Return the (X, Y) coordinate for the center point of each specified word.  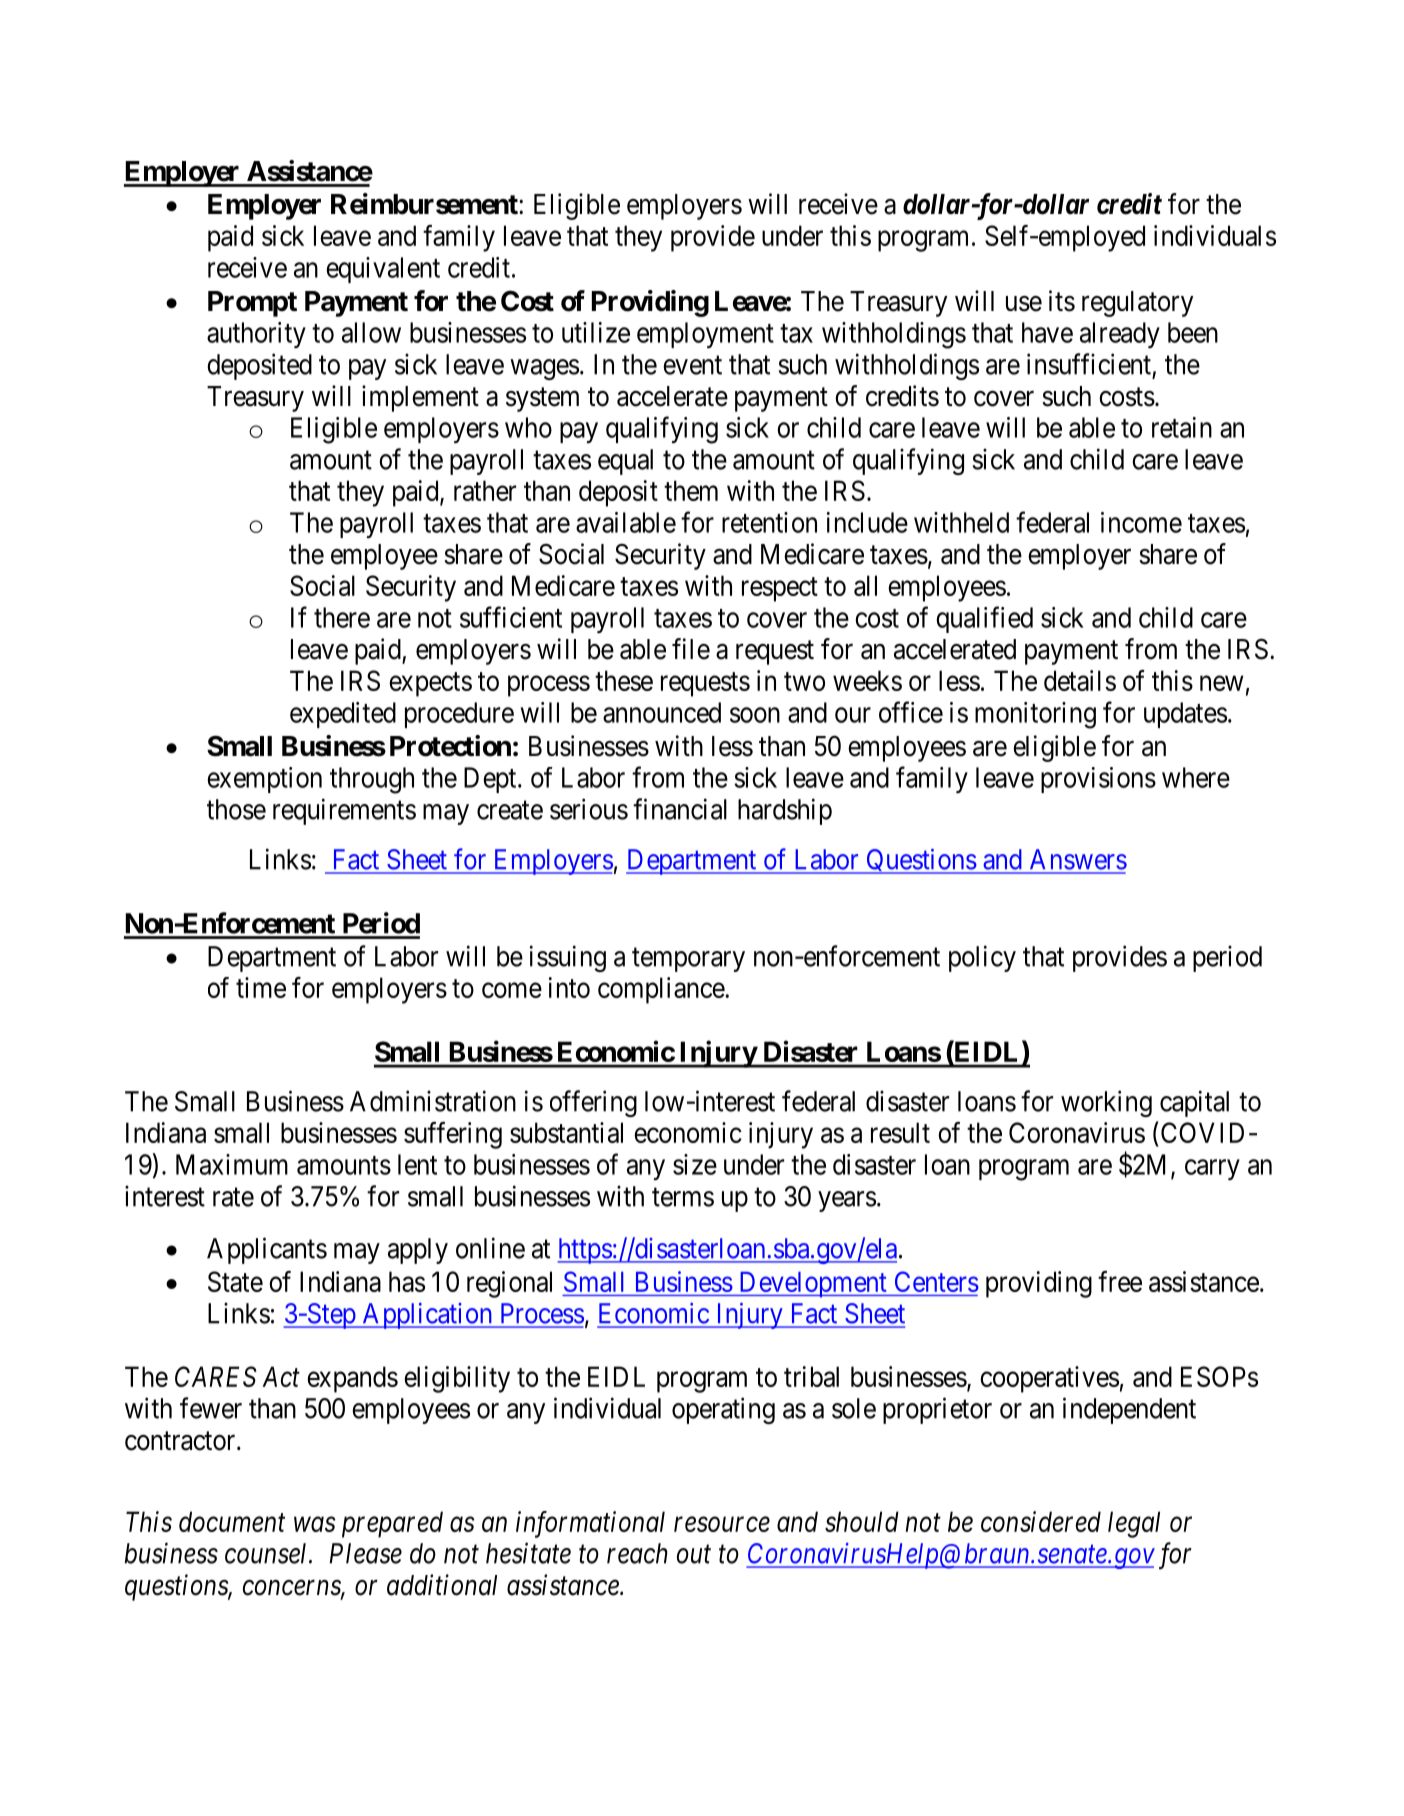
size (695, 1164)
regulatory (1137, 304)
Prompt (252, 304)
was (315, 1524)
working (1106, 1103)
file (691, 649)
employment (705, 335)
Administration (433, 1101)
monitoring (1035, 715)
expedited (343, 715)
